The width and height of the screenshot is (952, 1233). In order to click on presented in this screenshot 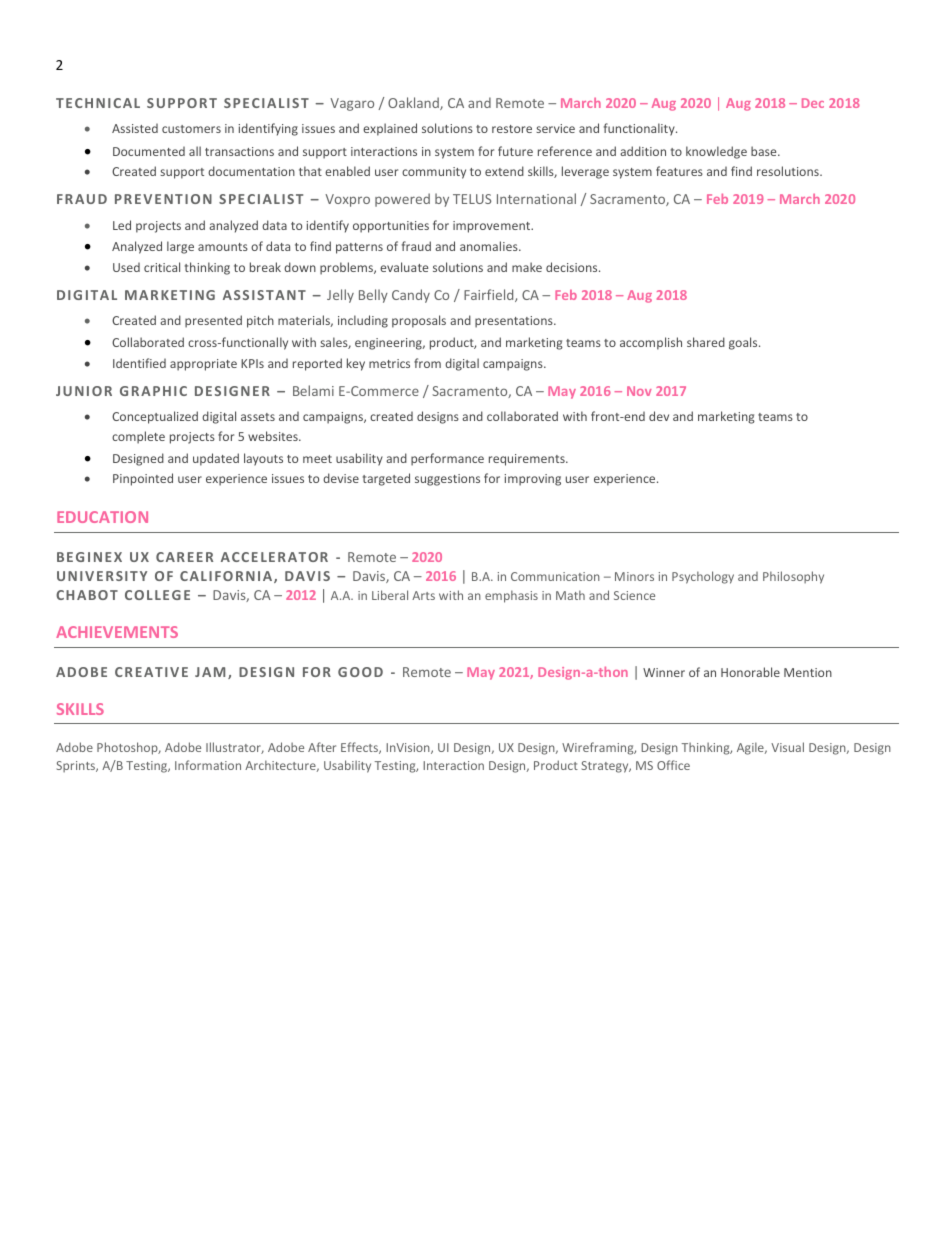, I will do `click(213, 321)`.
